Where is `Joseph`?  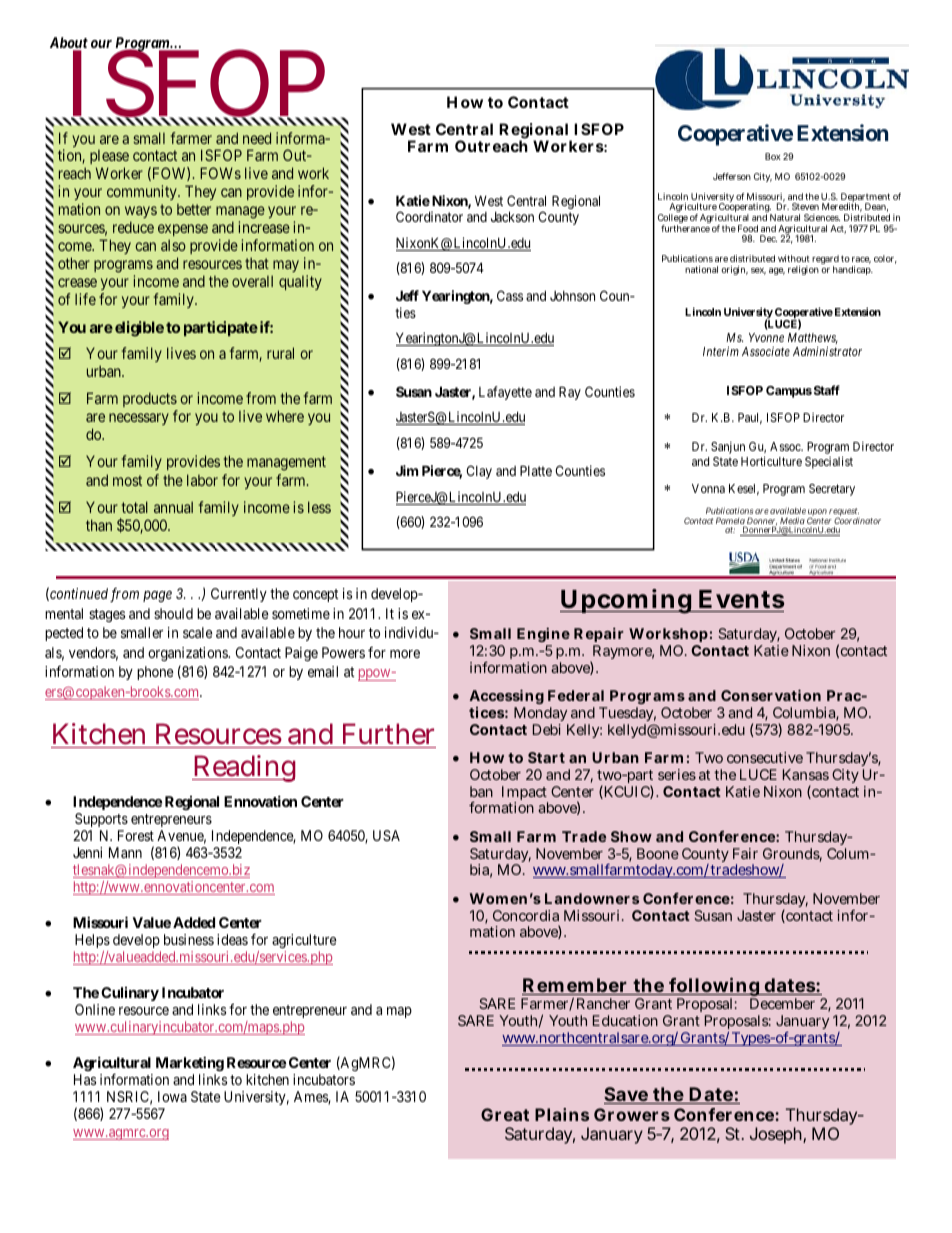
Joseph is located at coordinates (777, 1135).
